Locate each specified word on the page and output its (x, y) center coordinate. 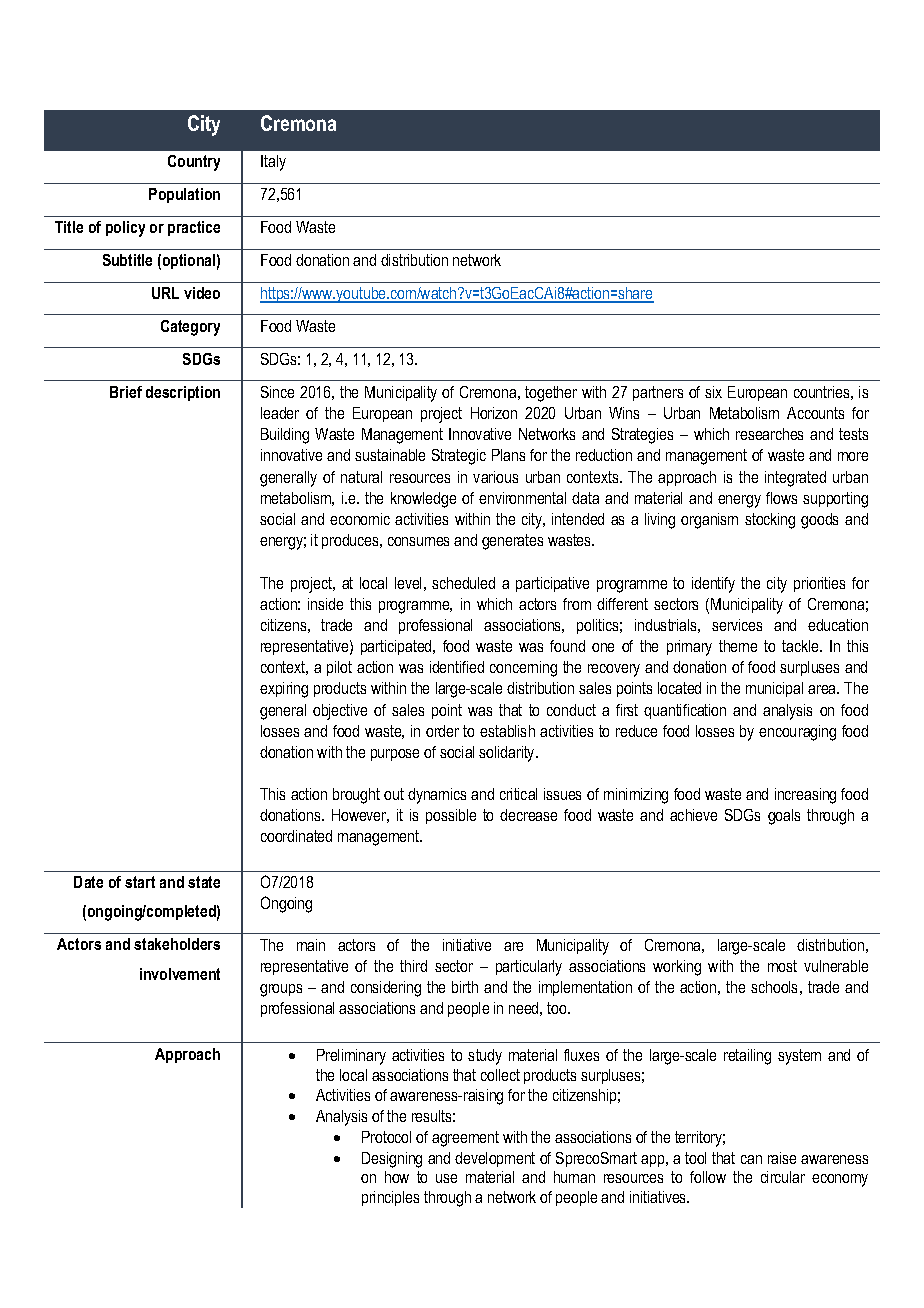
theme (738, 646)
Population (184, 195)
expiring (284, 690)
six (713, 392)
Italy (273, 163)
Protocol (386, 1137)
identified (457, 667)
